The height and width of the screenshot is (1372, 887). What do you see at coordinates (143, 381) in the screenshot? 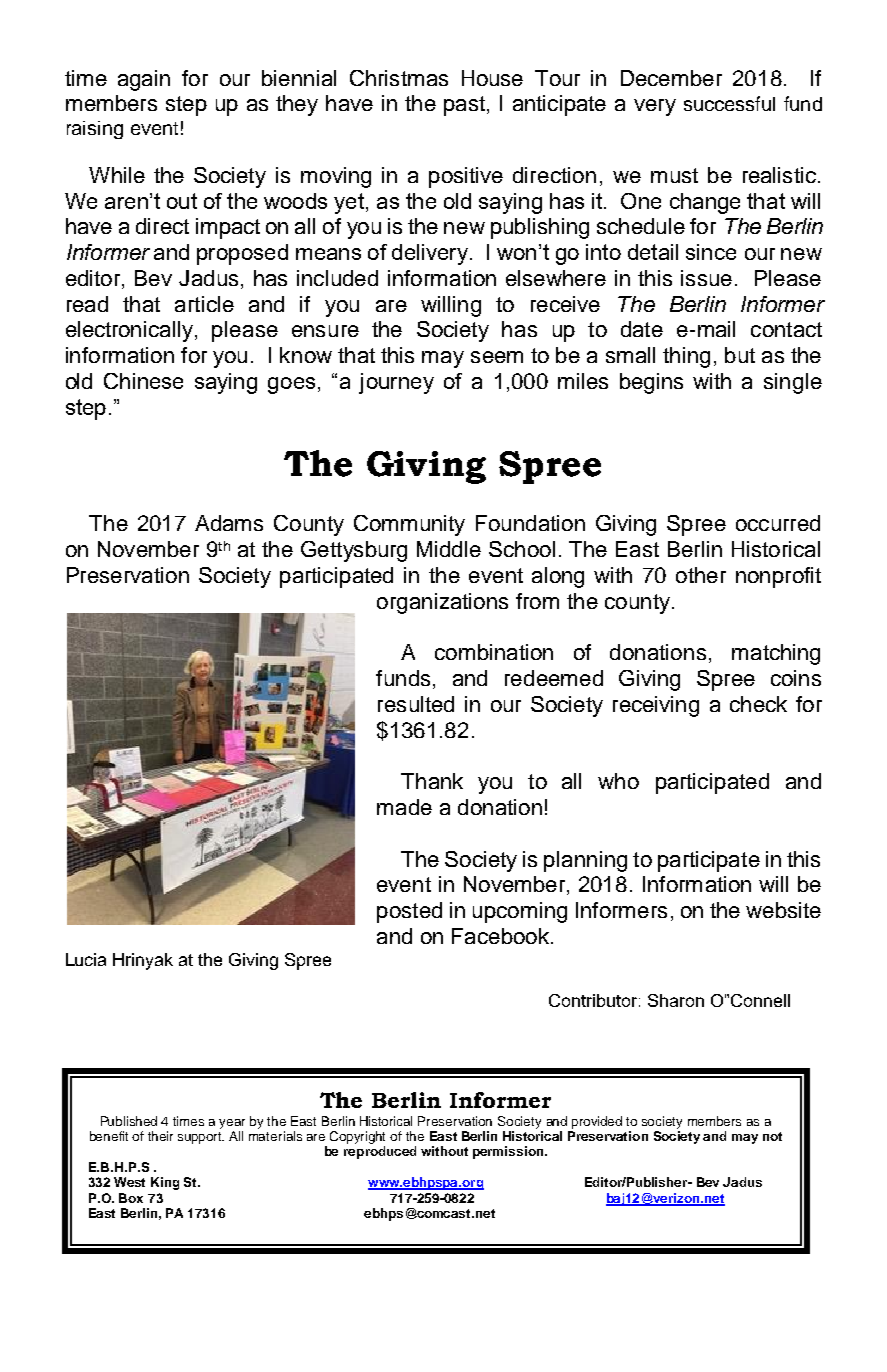
I see `Chinese` at bounding box center [143, 381].
